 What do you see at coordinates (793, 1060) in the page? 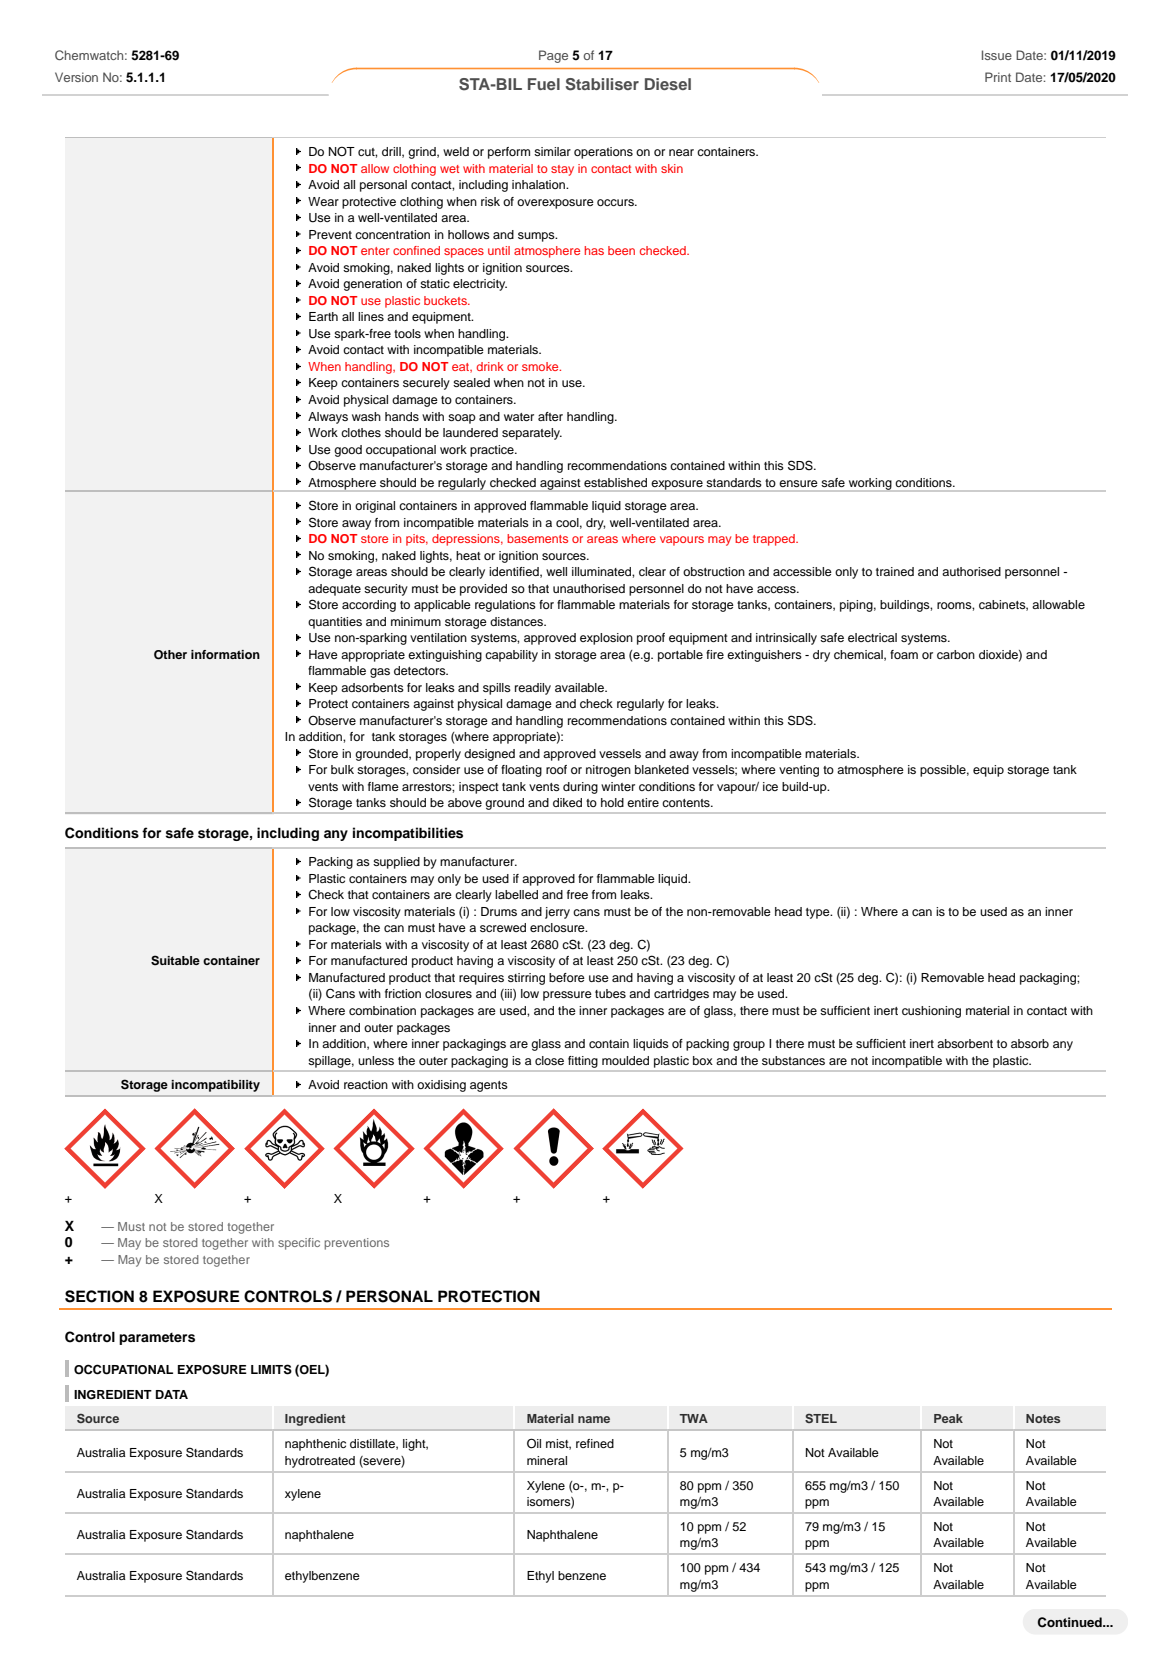
I see `substances` at bounding box center [793, 1060].
